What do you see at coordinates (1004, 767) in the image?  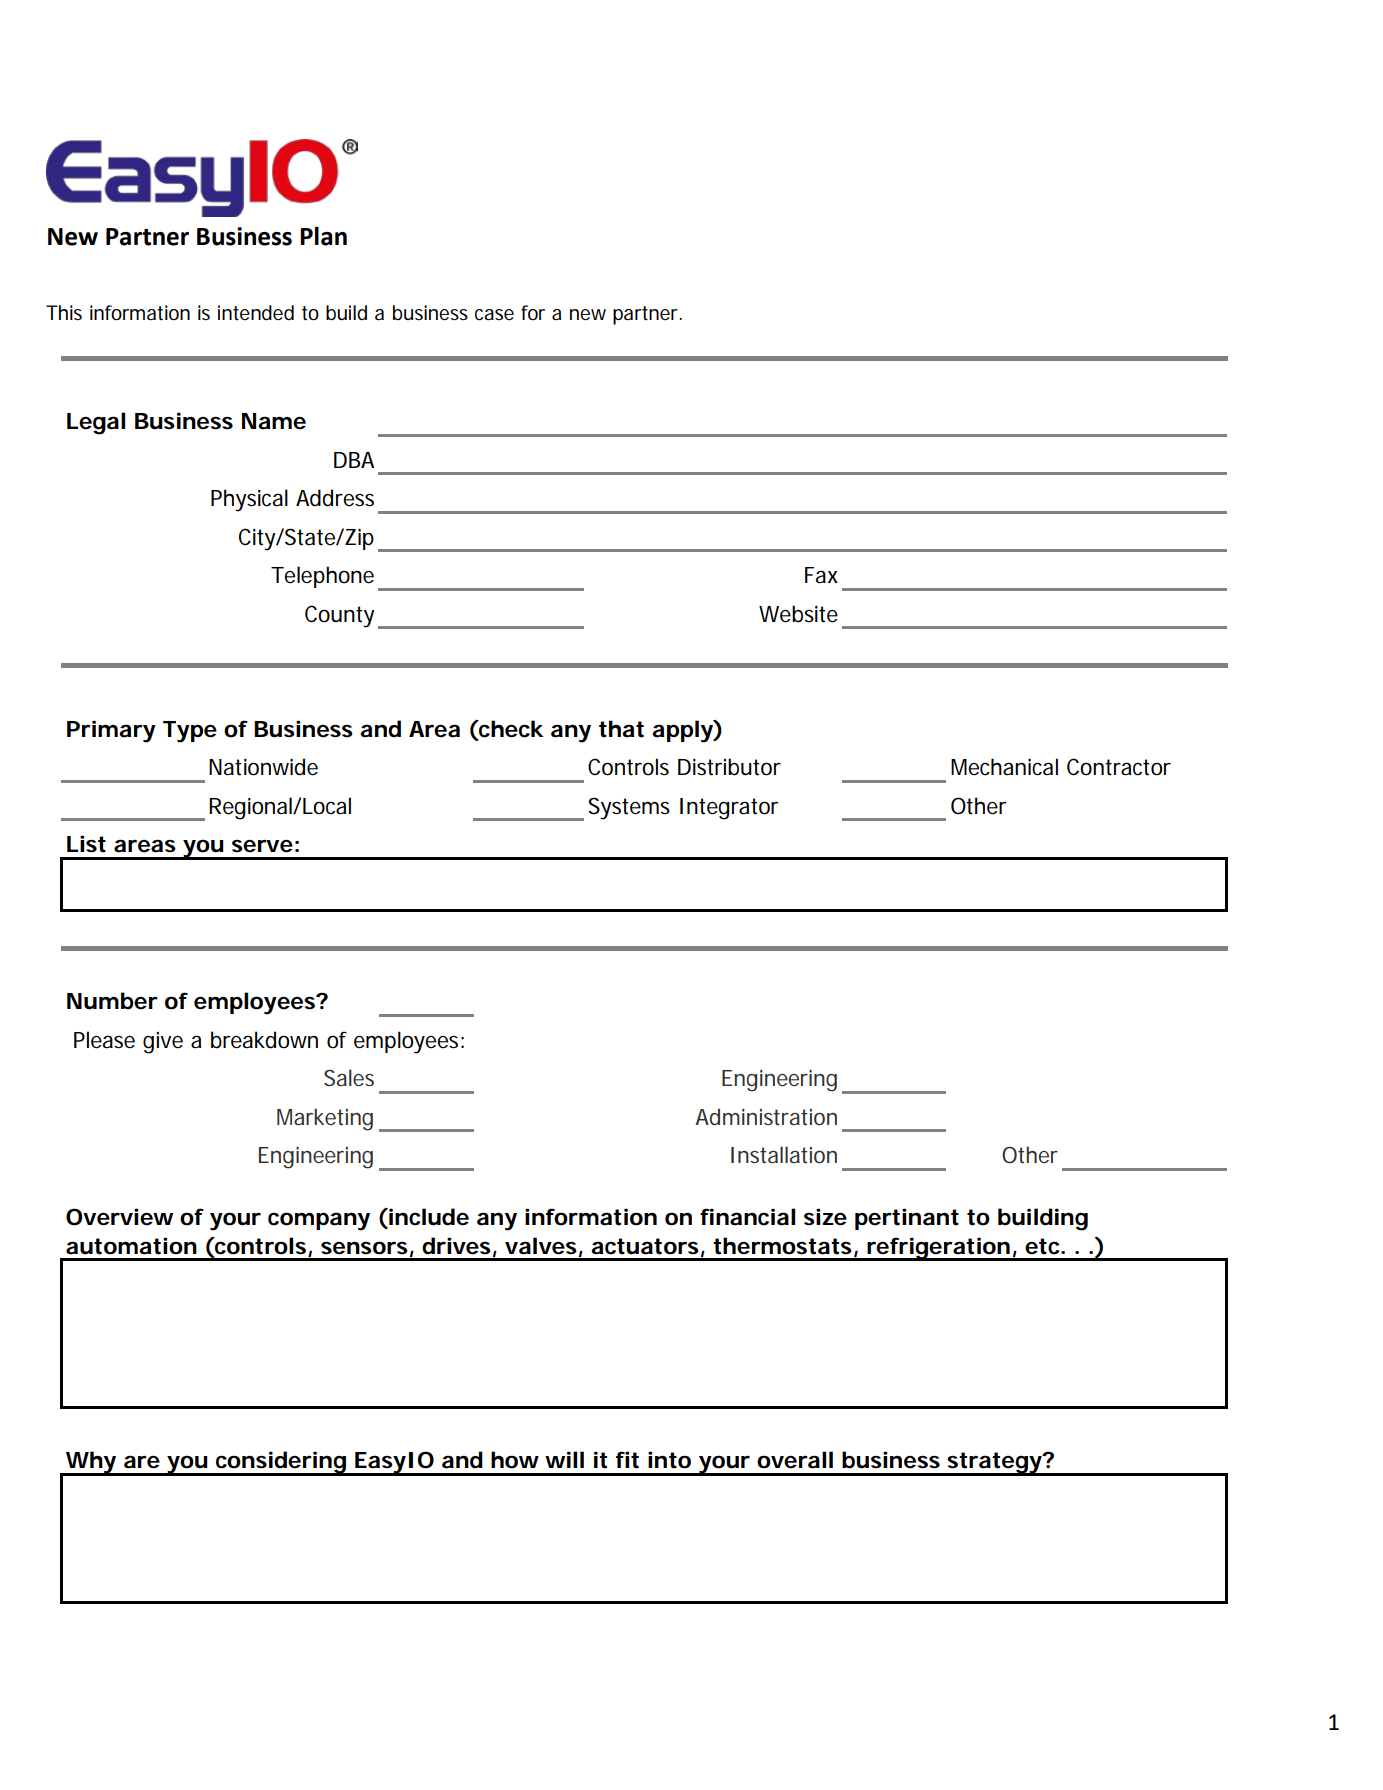 I see `Mechanical` at bounding box center [1004, 767].
